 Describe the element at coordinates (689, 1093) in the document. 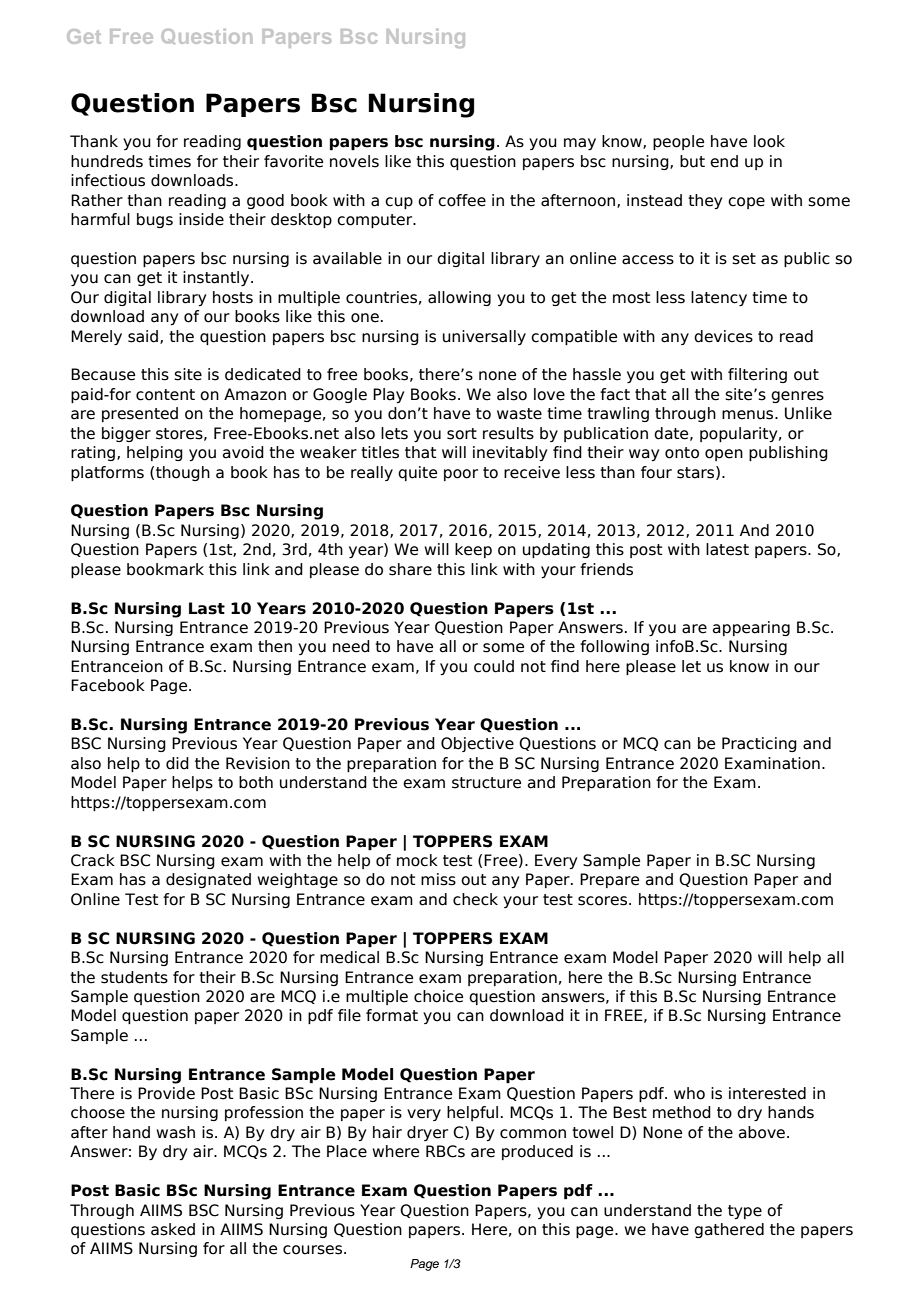

I see `who` at that location.
